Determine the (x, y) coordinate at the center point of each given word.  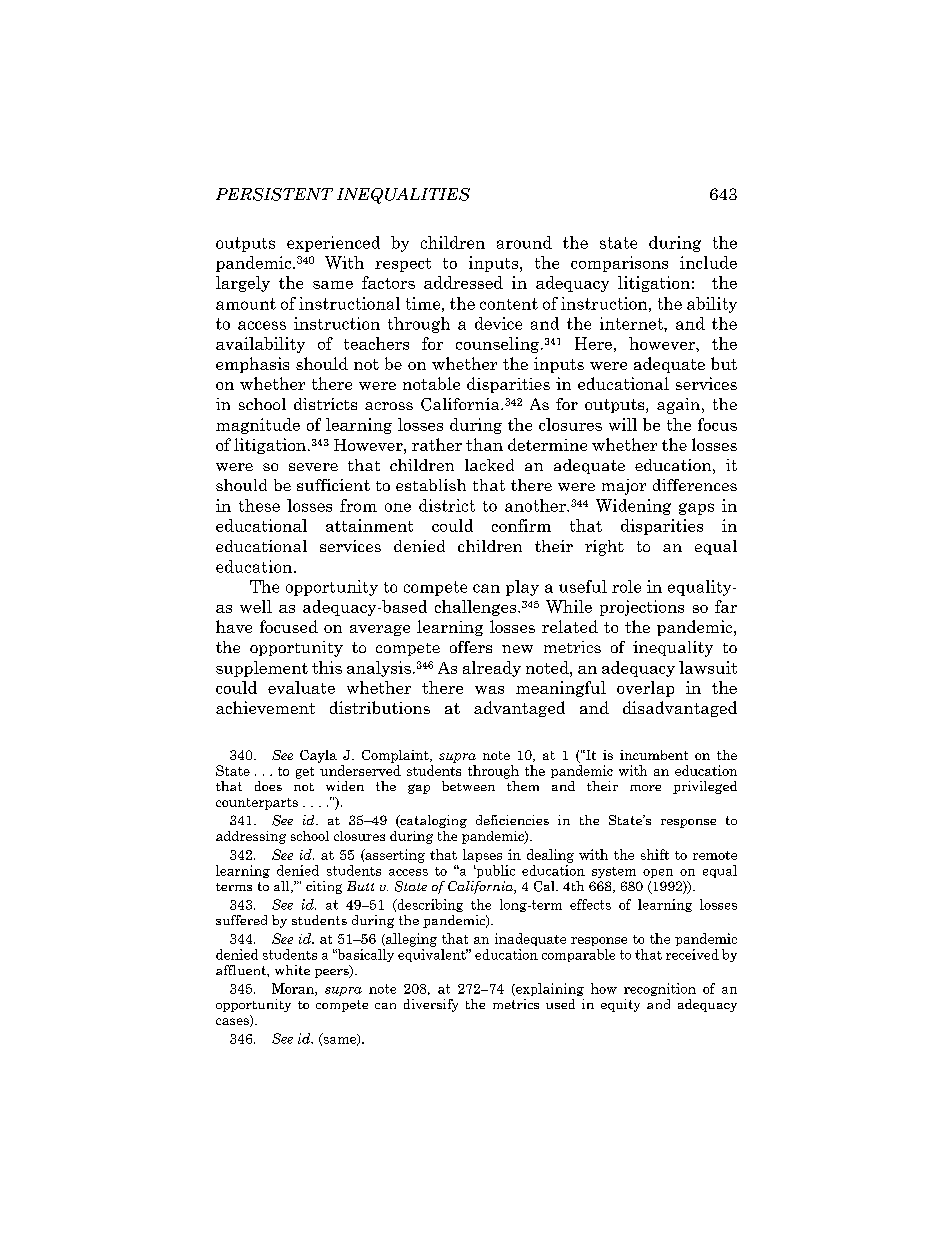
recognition (660, 989)
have (234, 626)
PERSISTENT (274, 194)
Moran (294, 989)
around (524, 242)
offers (471, 647)
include (708, 262)
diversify (431, 1005)
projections (642, 608)
